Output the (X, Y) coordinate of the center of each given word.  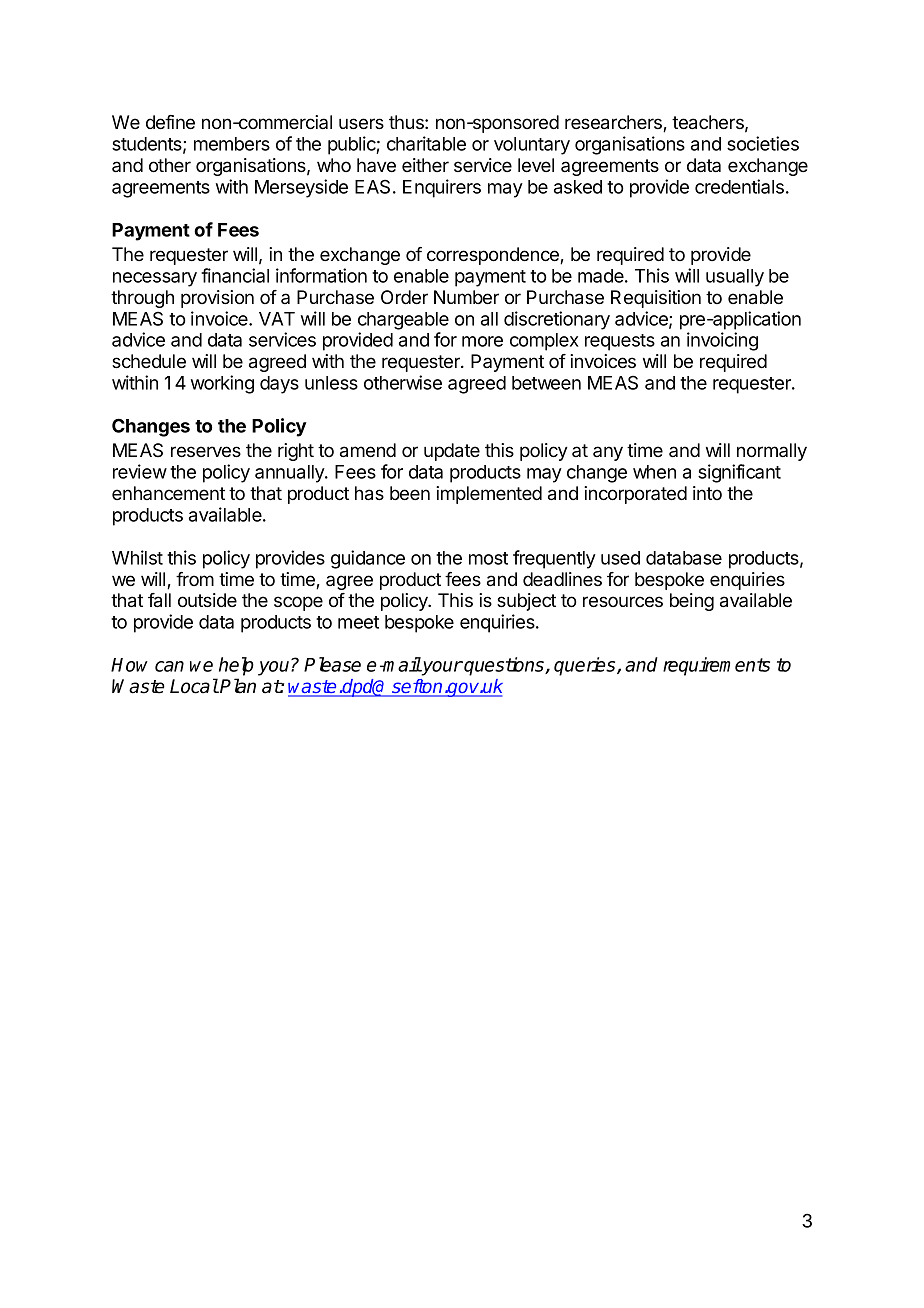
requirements (716, 666)
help (236, 666)
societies (763, 143)
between (546, 383)
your (441, 668)
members (232, 144)
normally (772, 452)
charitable (426, 143)
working (222, 384)
